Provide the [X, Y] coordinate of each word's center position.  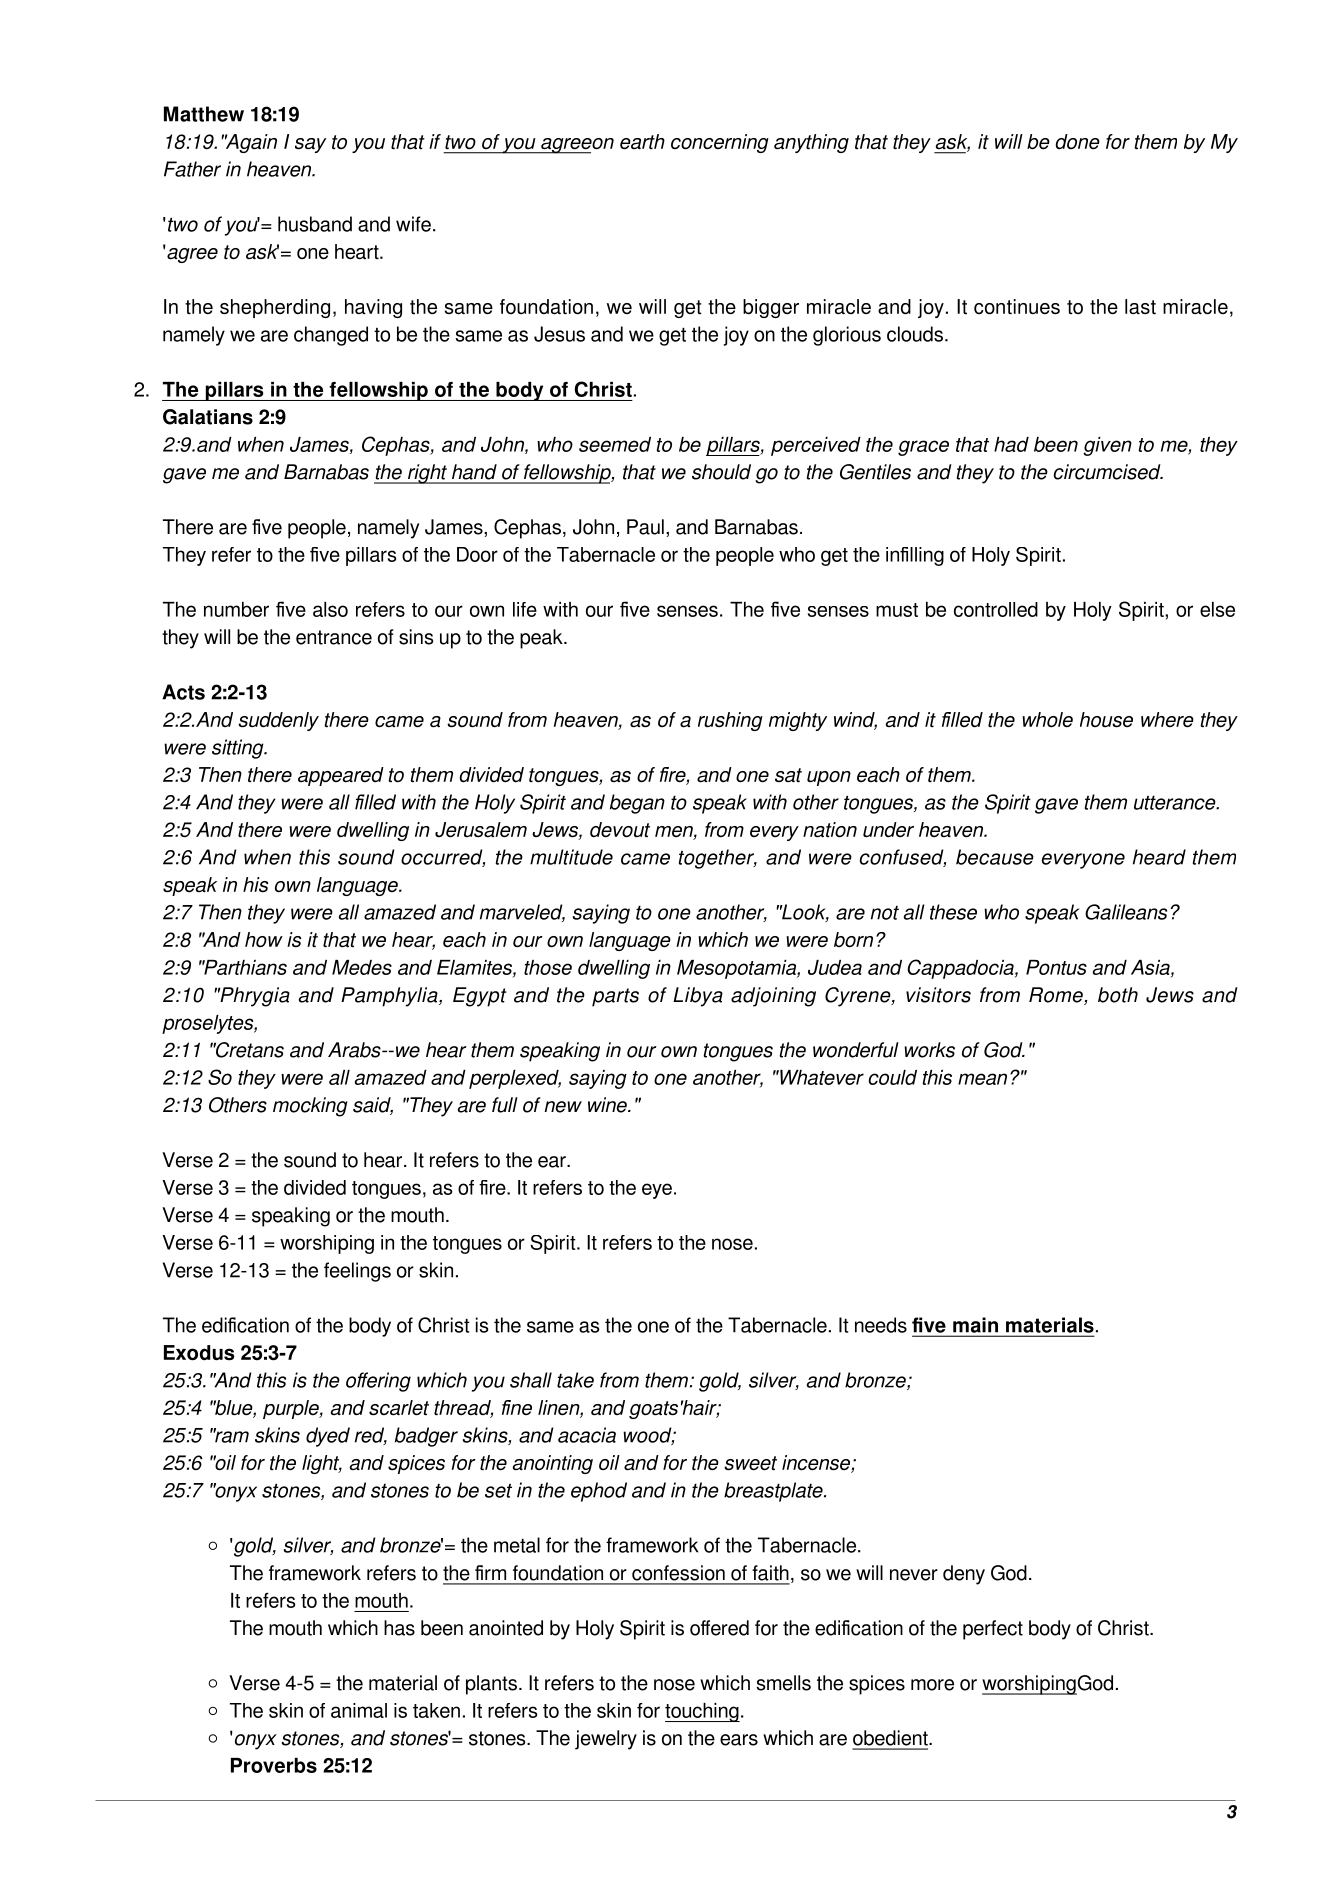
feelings [357, 1272]
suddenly [278, 721]
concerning [720, 143]
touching [702, 1712]
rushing [730, 721]
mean [982, 1079]
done [1078, 142]
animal [359, 1710]
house [1106, 720]
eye [657, 1191]
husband [315, 224]
